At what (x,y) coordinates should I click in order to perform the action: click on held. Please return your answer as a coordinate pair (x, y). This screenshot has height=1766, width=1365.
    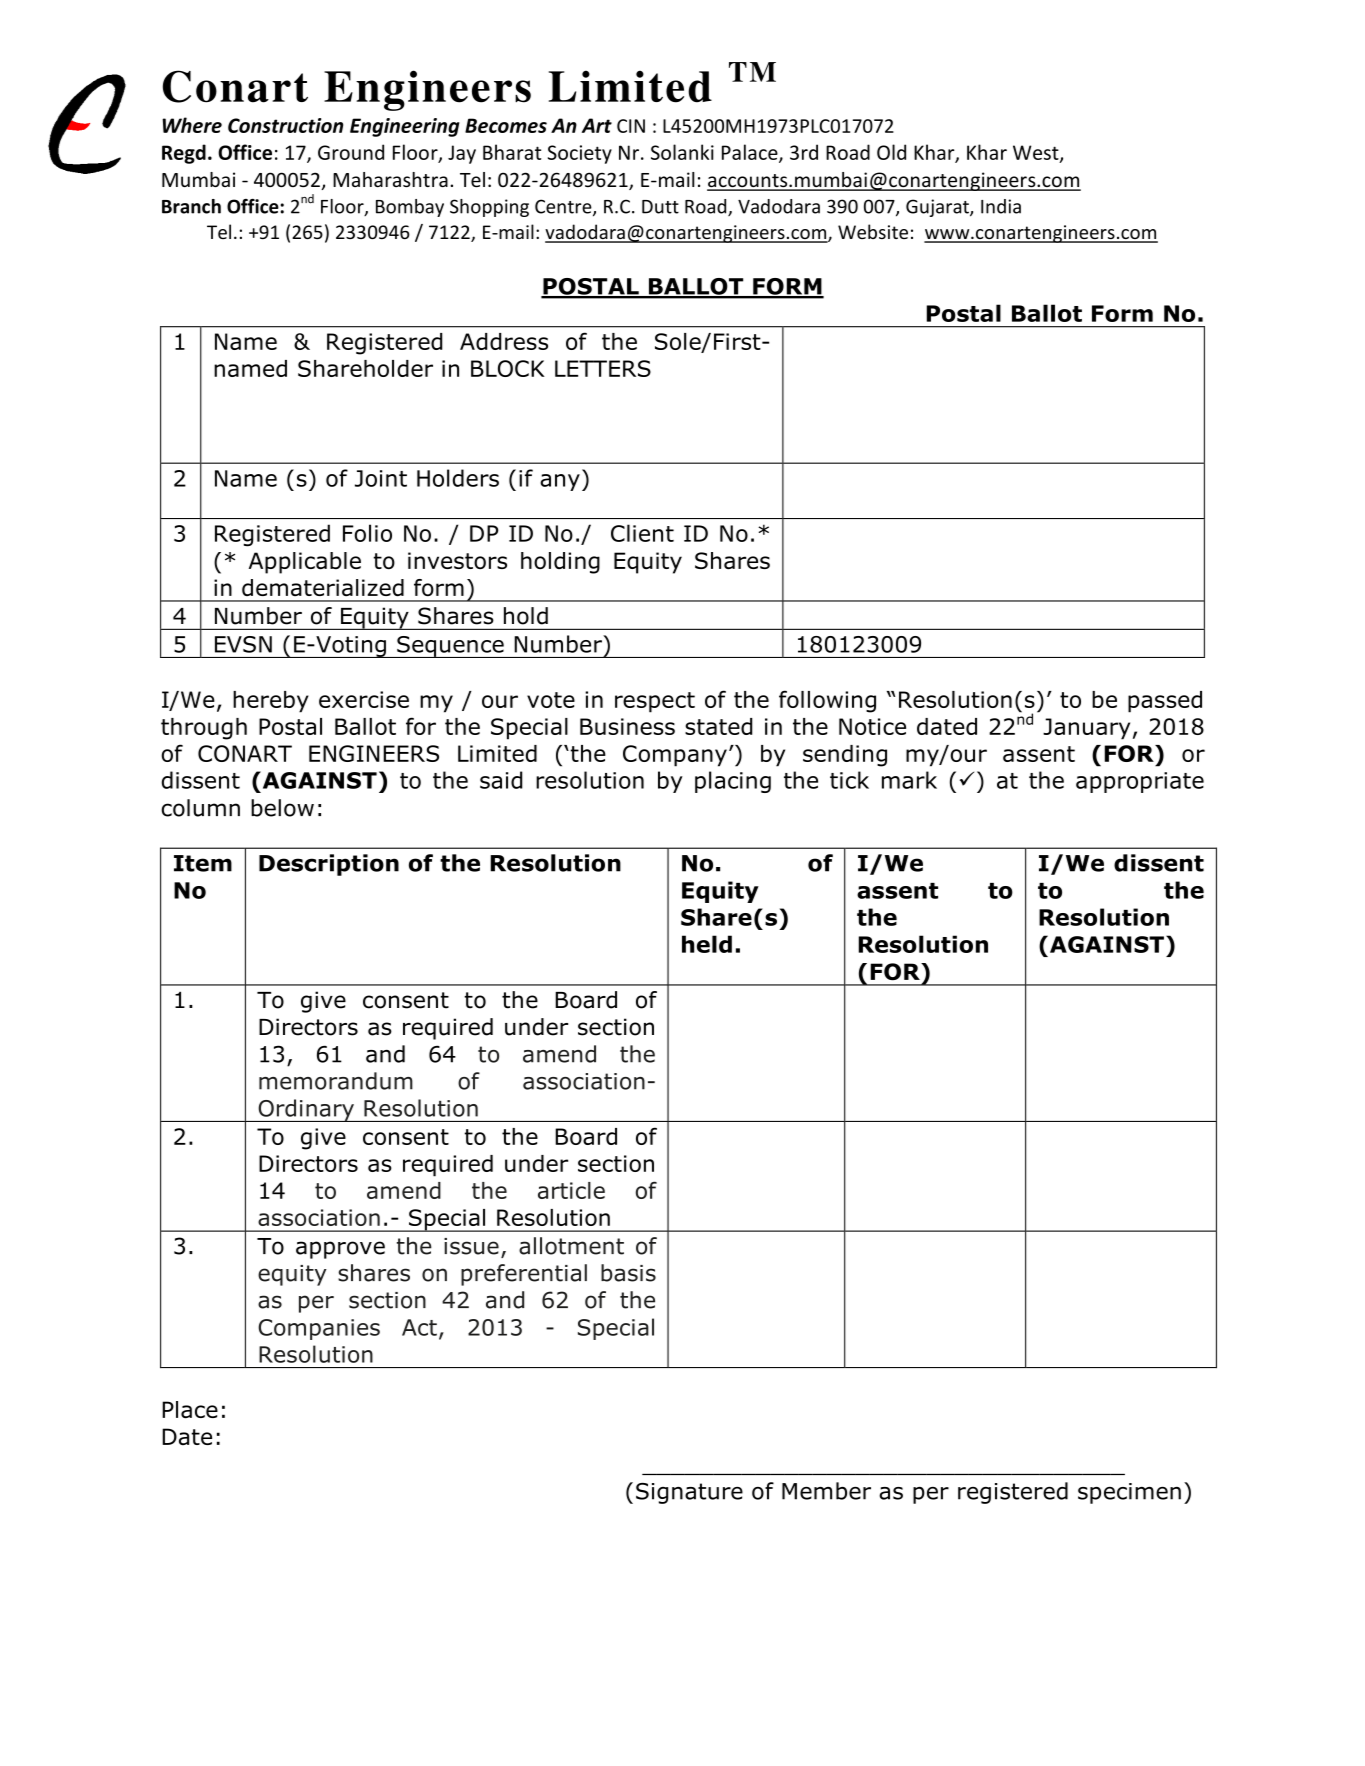
    Looking at the image, I should click on (707, 944).
